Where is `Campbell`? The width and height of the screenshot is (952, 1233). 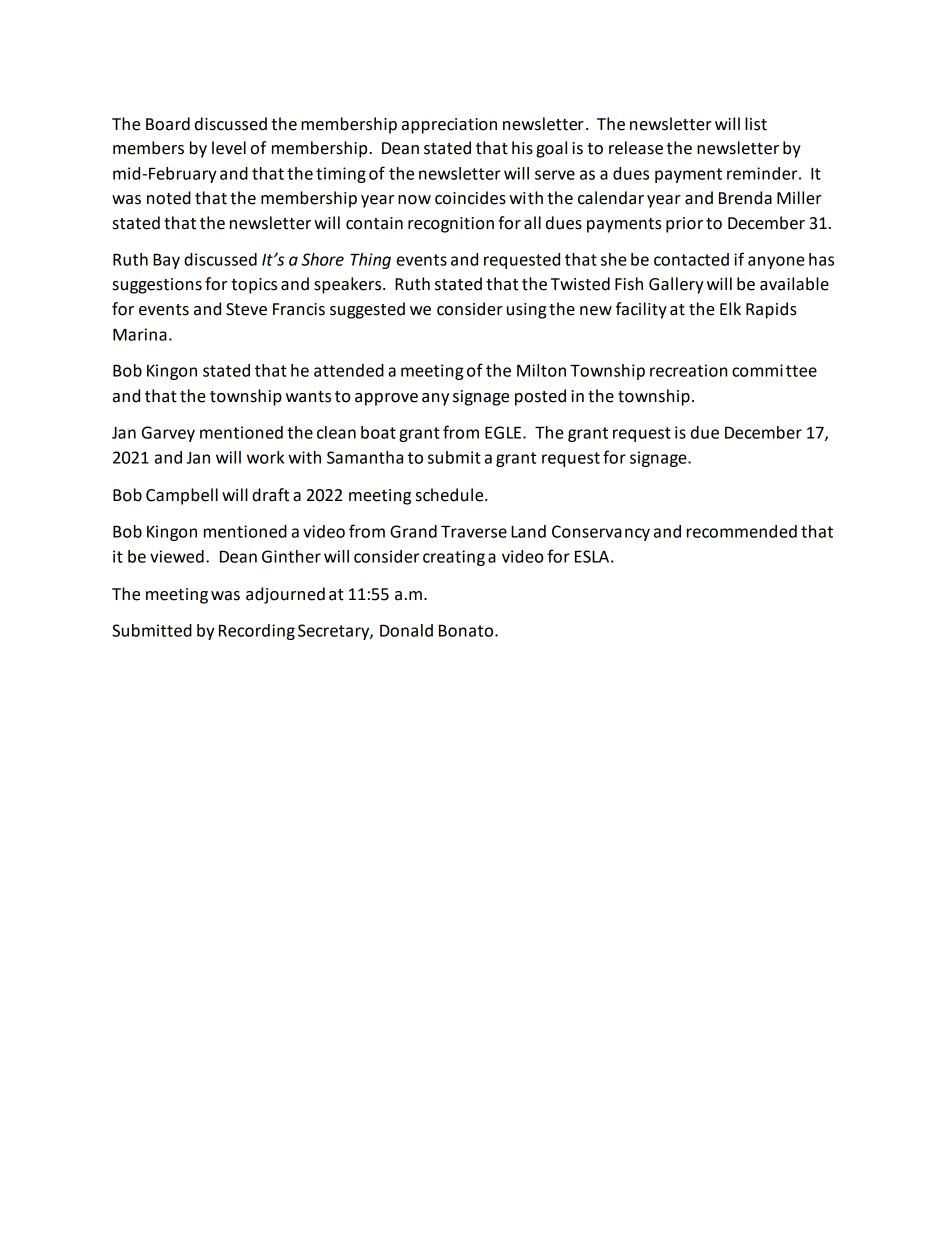 Campbell is located at coordinates (182, 496).
